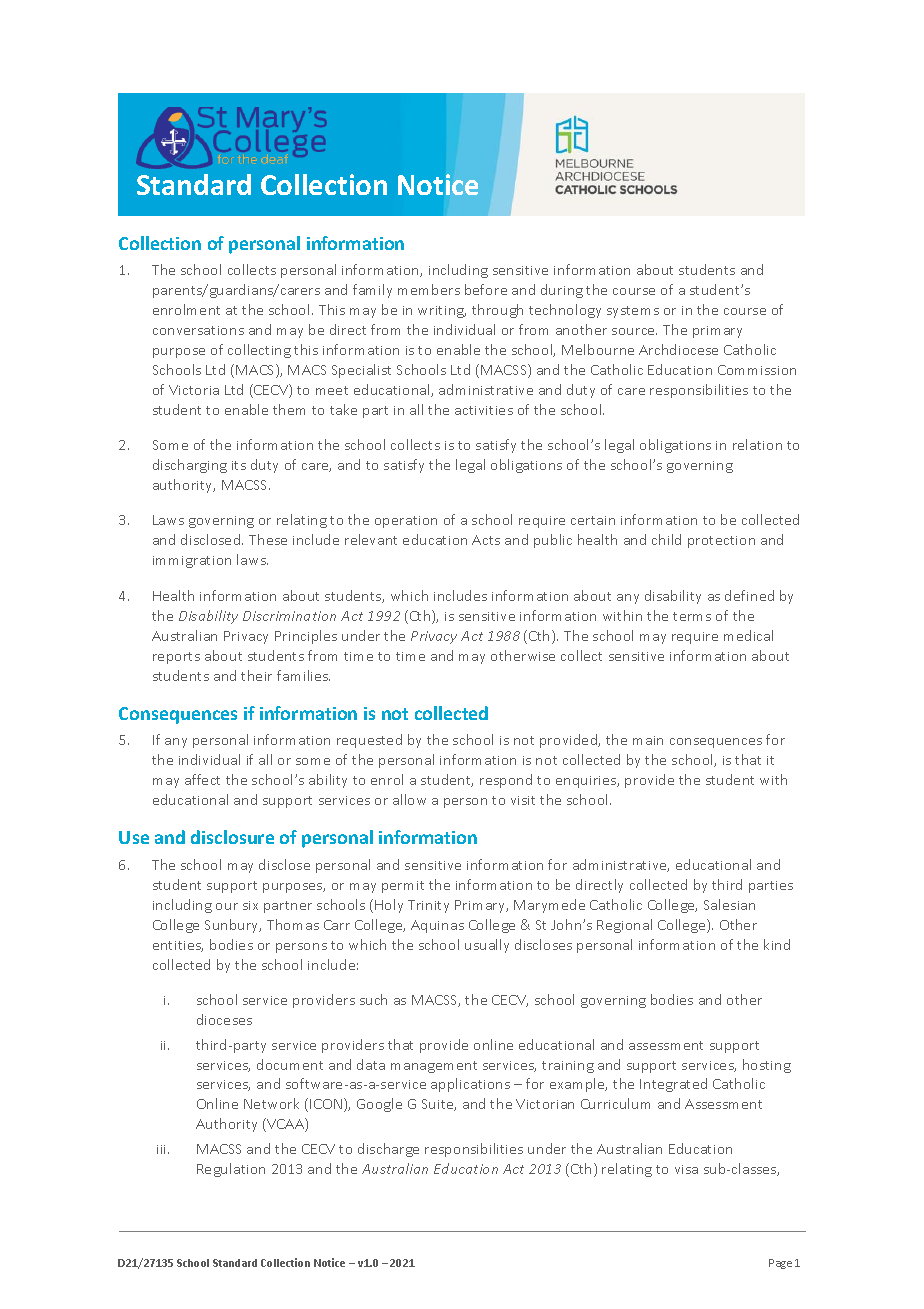 This screenshot has height=1309, width=924. I want to click on discharge, so click(388, 1150).
